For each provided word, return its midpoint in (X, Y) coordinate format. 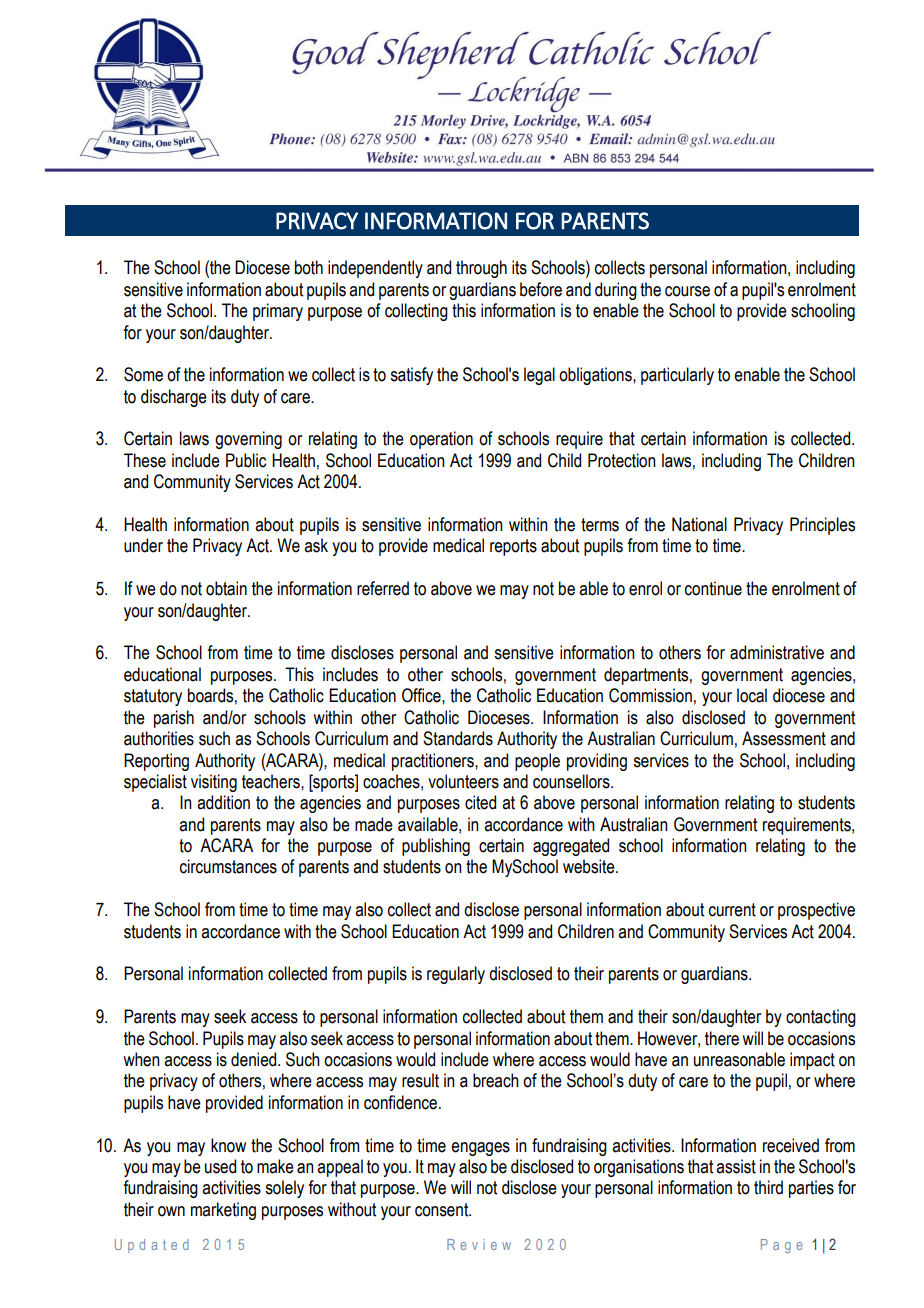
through (481, 269)
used (220, 1166)
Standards (458, 738)
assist (736, 1166)
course (687, 291)
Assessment (784, 738)
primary (278, 312)
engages (480, 1149)
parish (174, 719)
